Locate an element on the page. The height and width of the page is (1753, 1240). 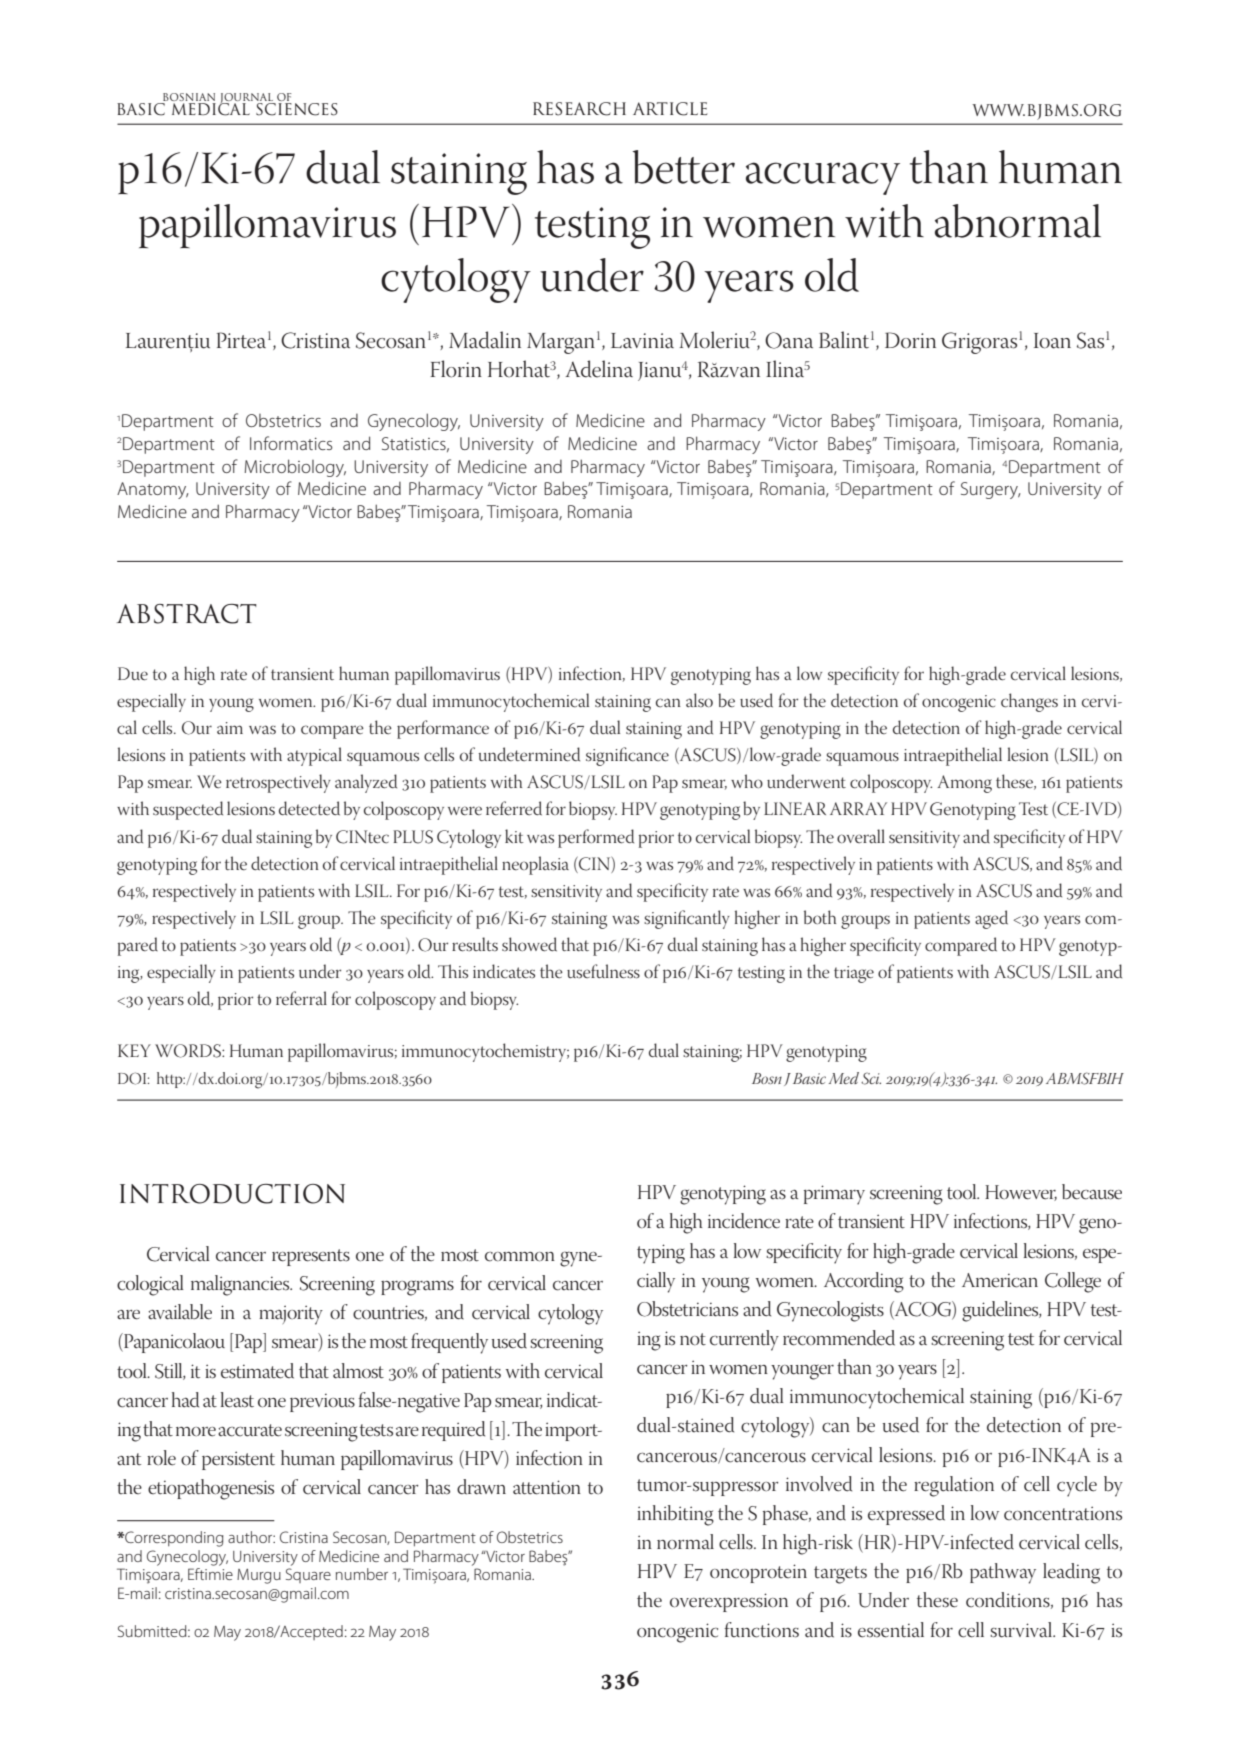
pathway is located at coordinates (1003, 1573).
